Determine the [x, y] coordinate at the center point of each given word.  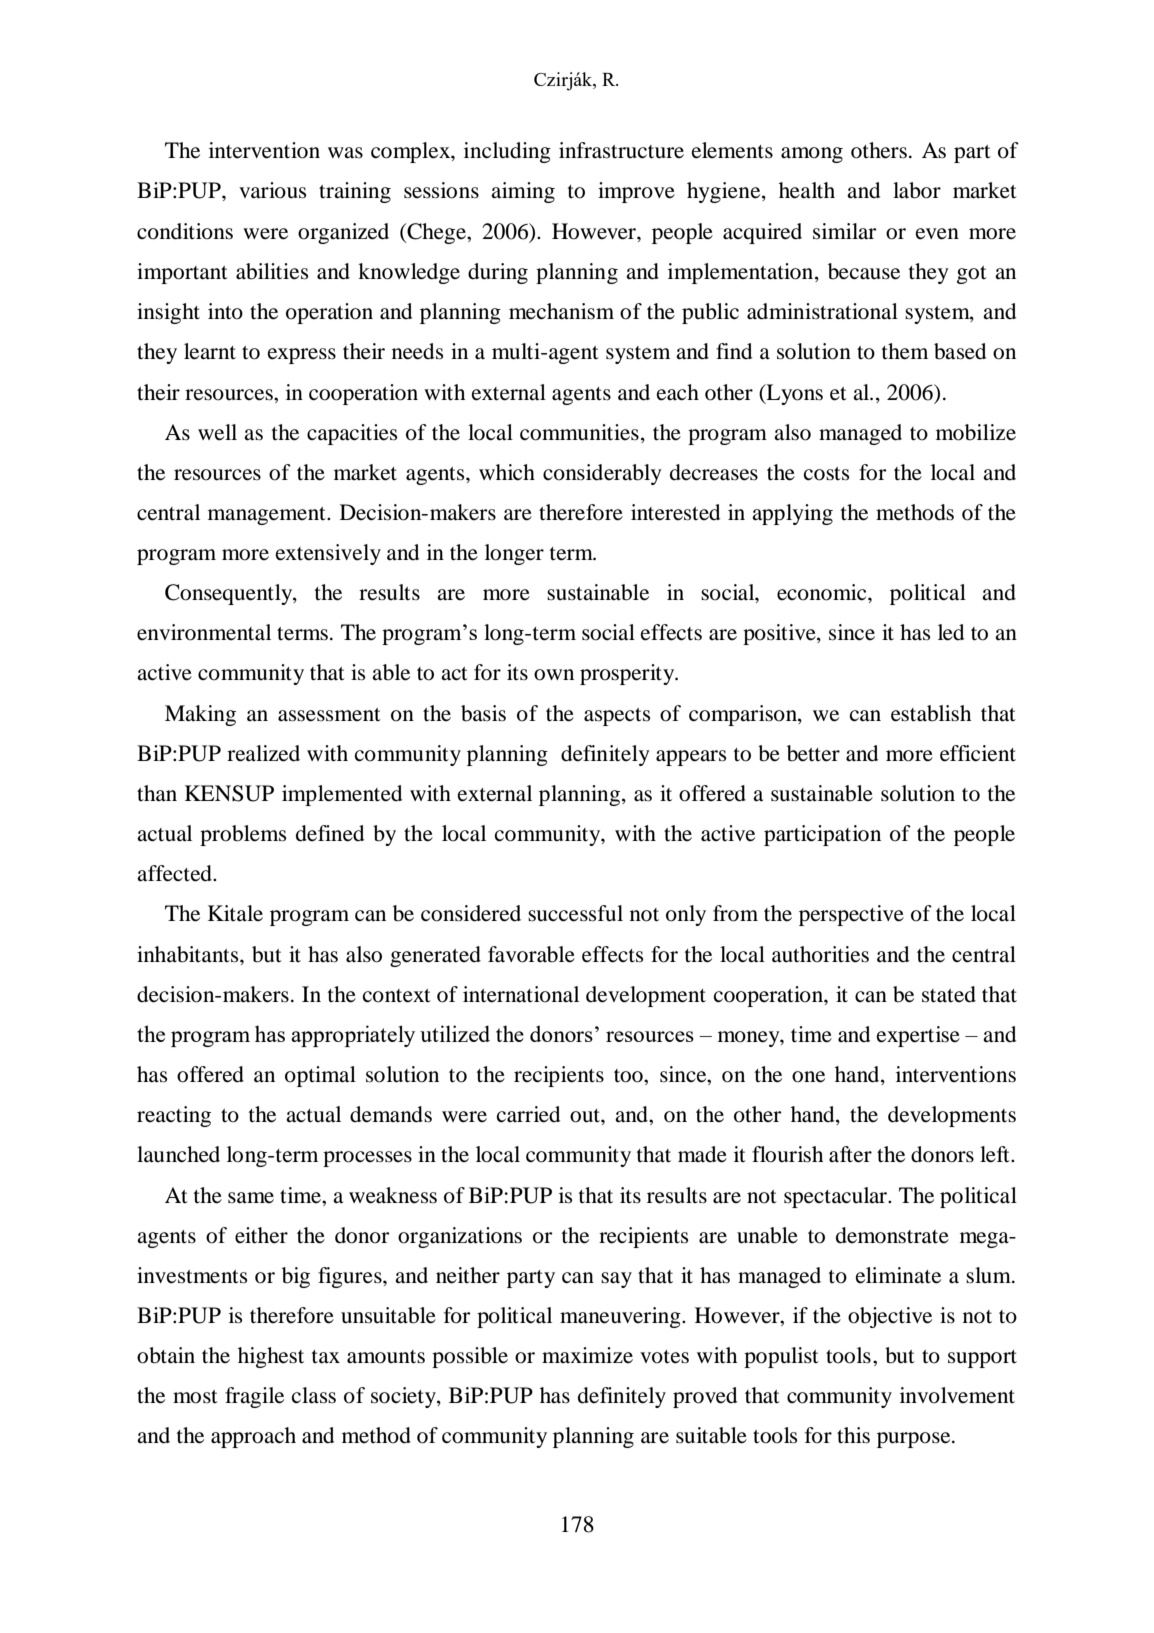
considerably [602, 474]
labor [917, 190]
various [272, 190]
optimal [320, 1076]
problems [243, 835]
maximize [587, 1355]
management [268, 516]
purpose [915, 1440]
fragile [254, 1397]
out [586, 1116]
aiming [523, 192]
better [813, 753]
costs [826, 474]
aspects [617, 717]
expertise [918, 1036]
